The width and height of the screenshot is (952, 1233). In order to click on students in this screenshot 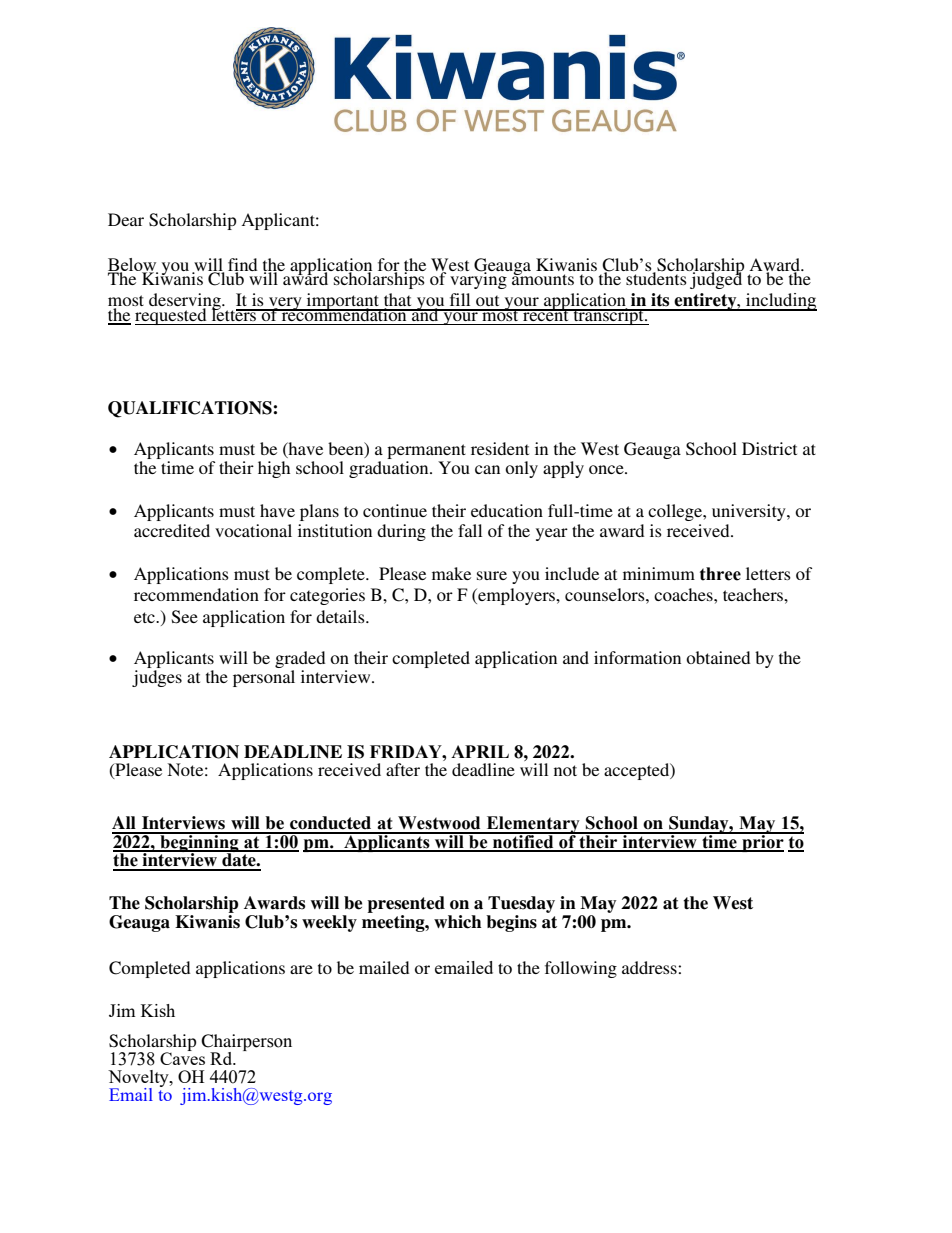, I will do `click(656, 277)`.
